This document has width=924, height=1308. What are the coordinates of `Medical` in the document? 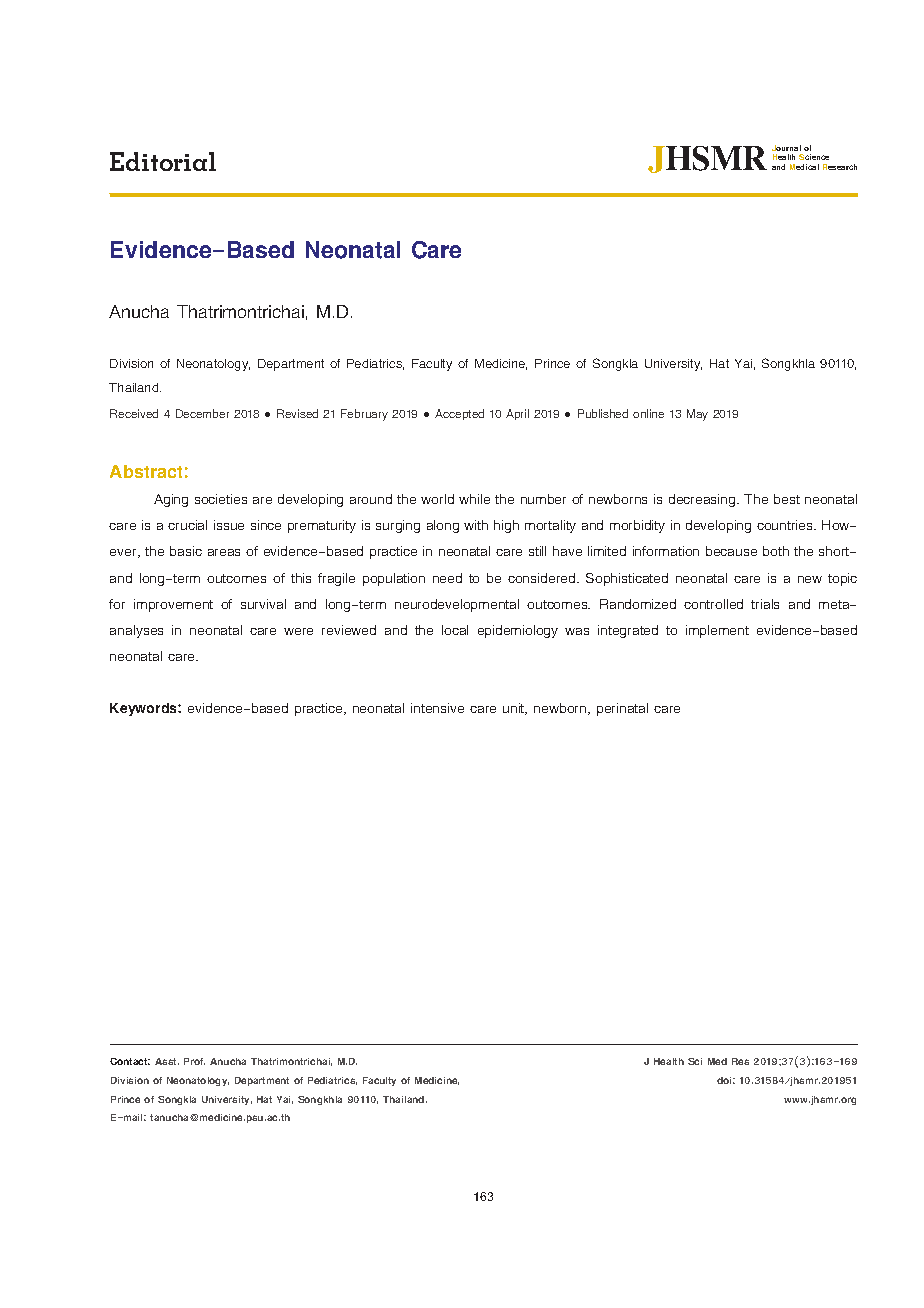 It's located at (804, 167).
